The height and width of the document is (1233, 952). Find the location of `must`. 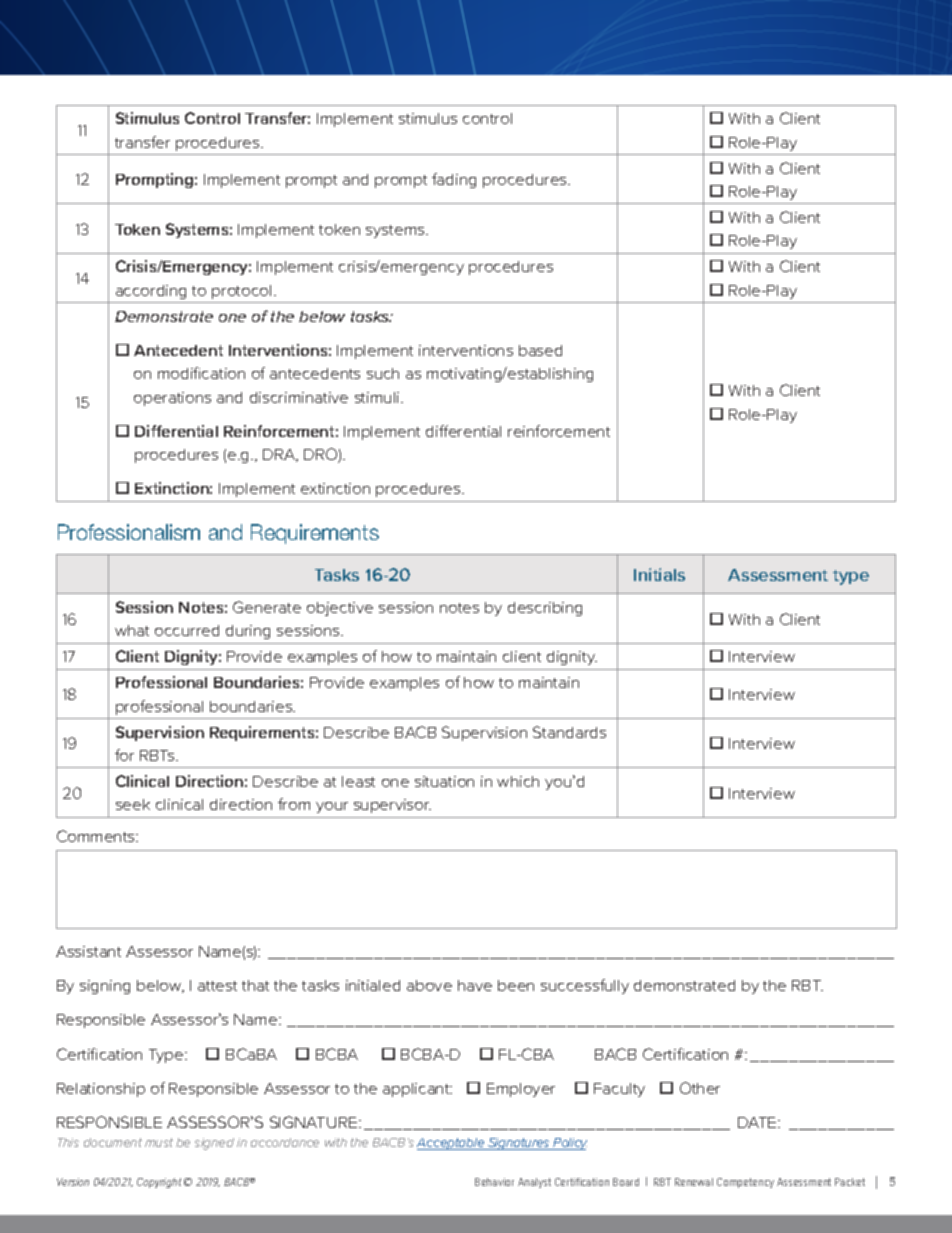

must is located at coordinates (159, 1142).
